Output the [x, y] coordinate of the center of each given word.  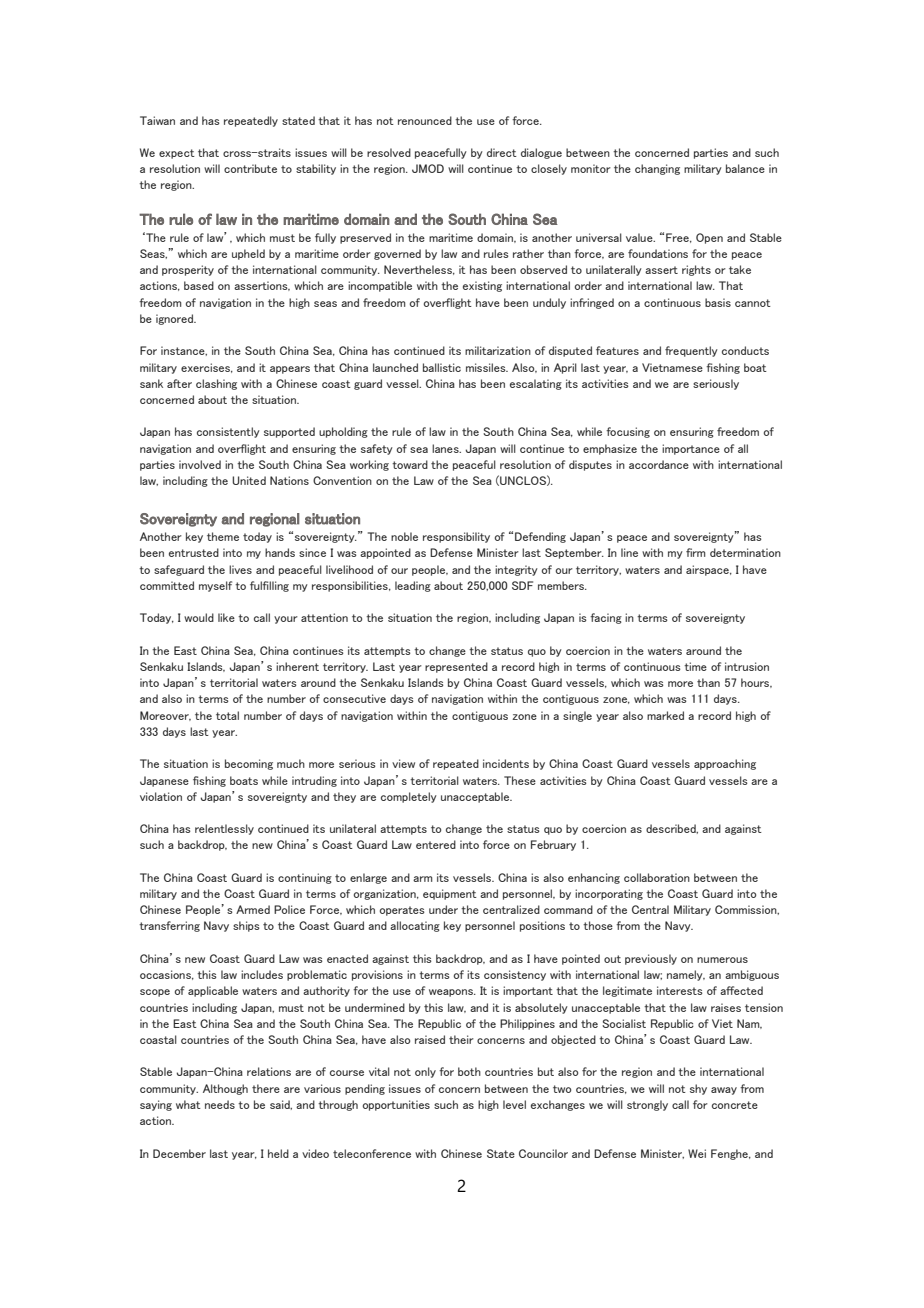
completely [409, 797]
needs [220, 1104]
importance [691, 449]
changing [657, 169]
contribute [250, 168]
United [249, 480]
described [672, 829]
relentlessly [224, 829]
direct [502, 152]
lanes [446, 448]
